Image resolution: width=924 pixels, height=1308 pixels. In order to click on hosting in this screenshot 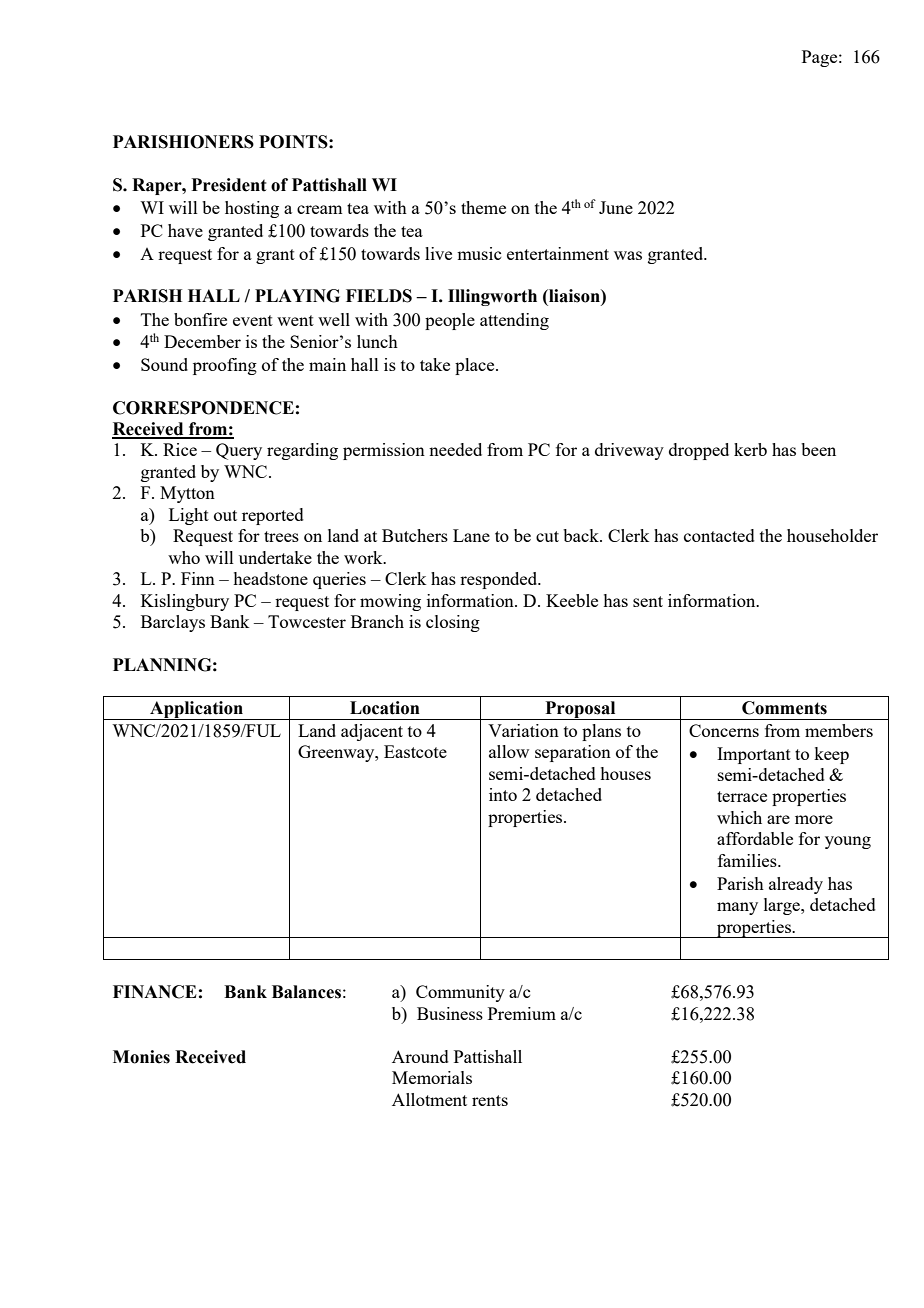, I will do `click(252, 209)`.
